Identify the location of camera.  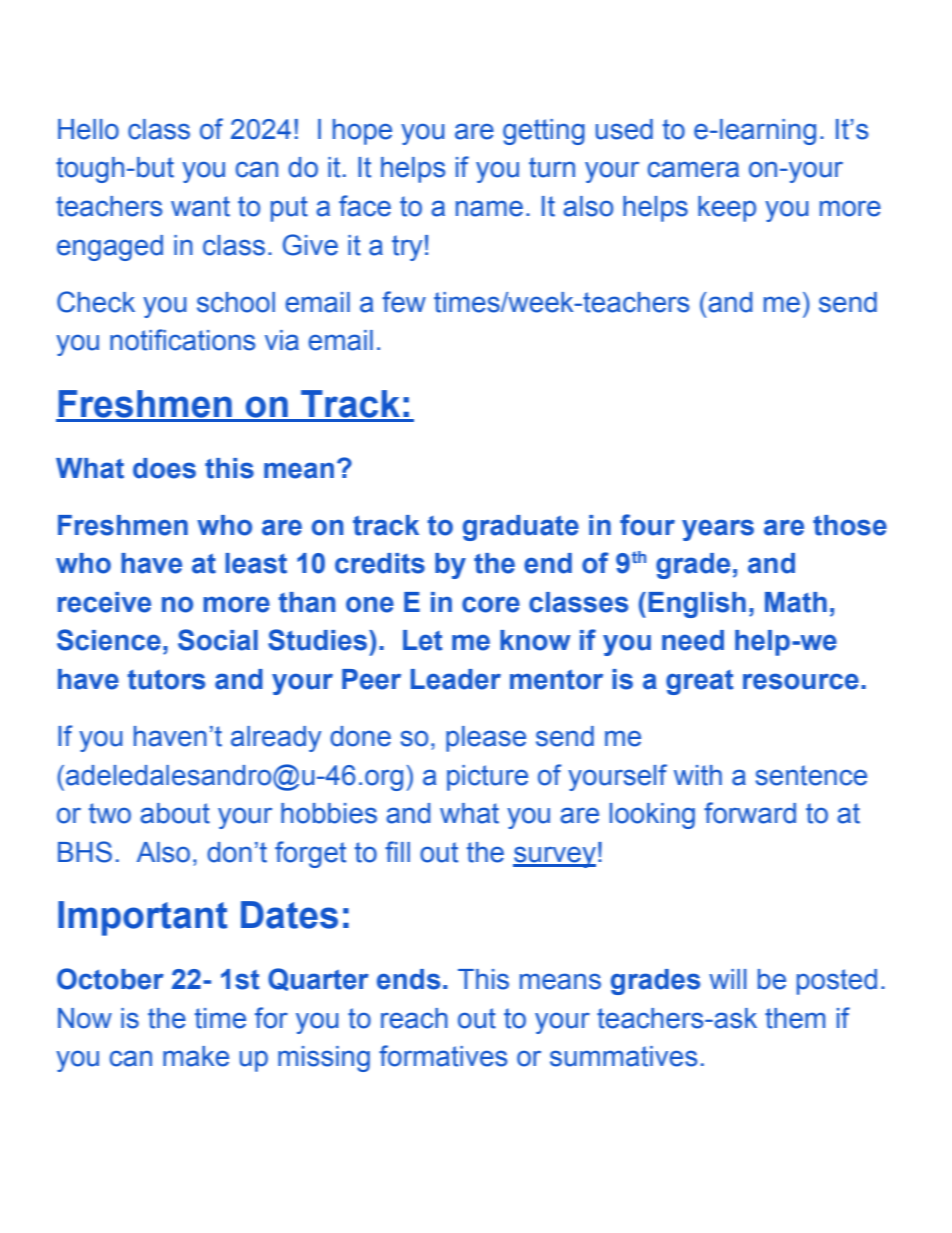
(693, 169).
